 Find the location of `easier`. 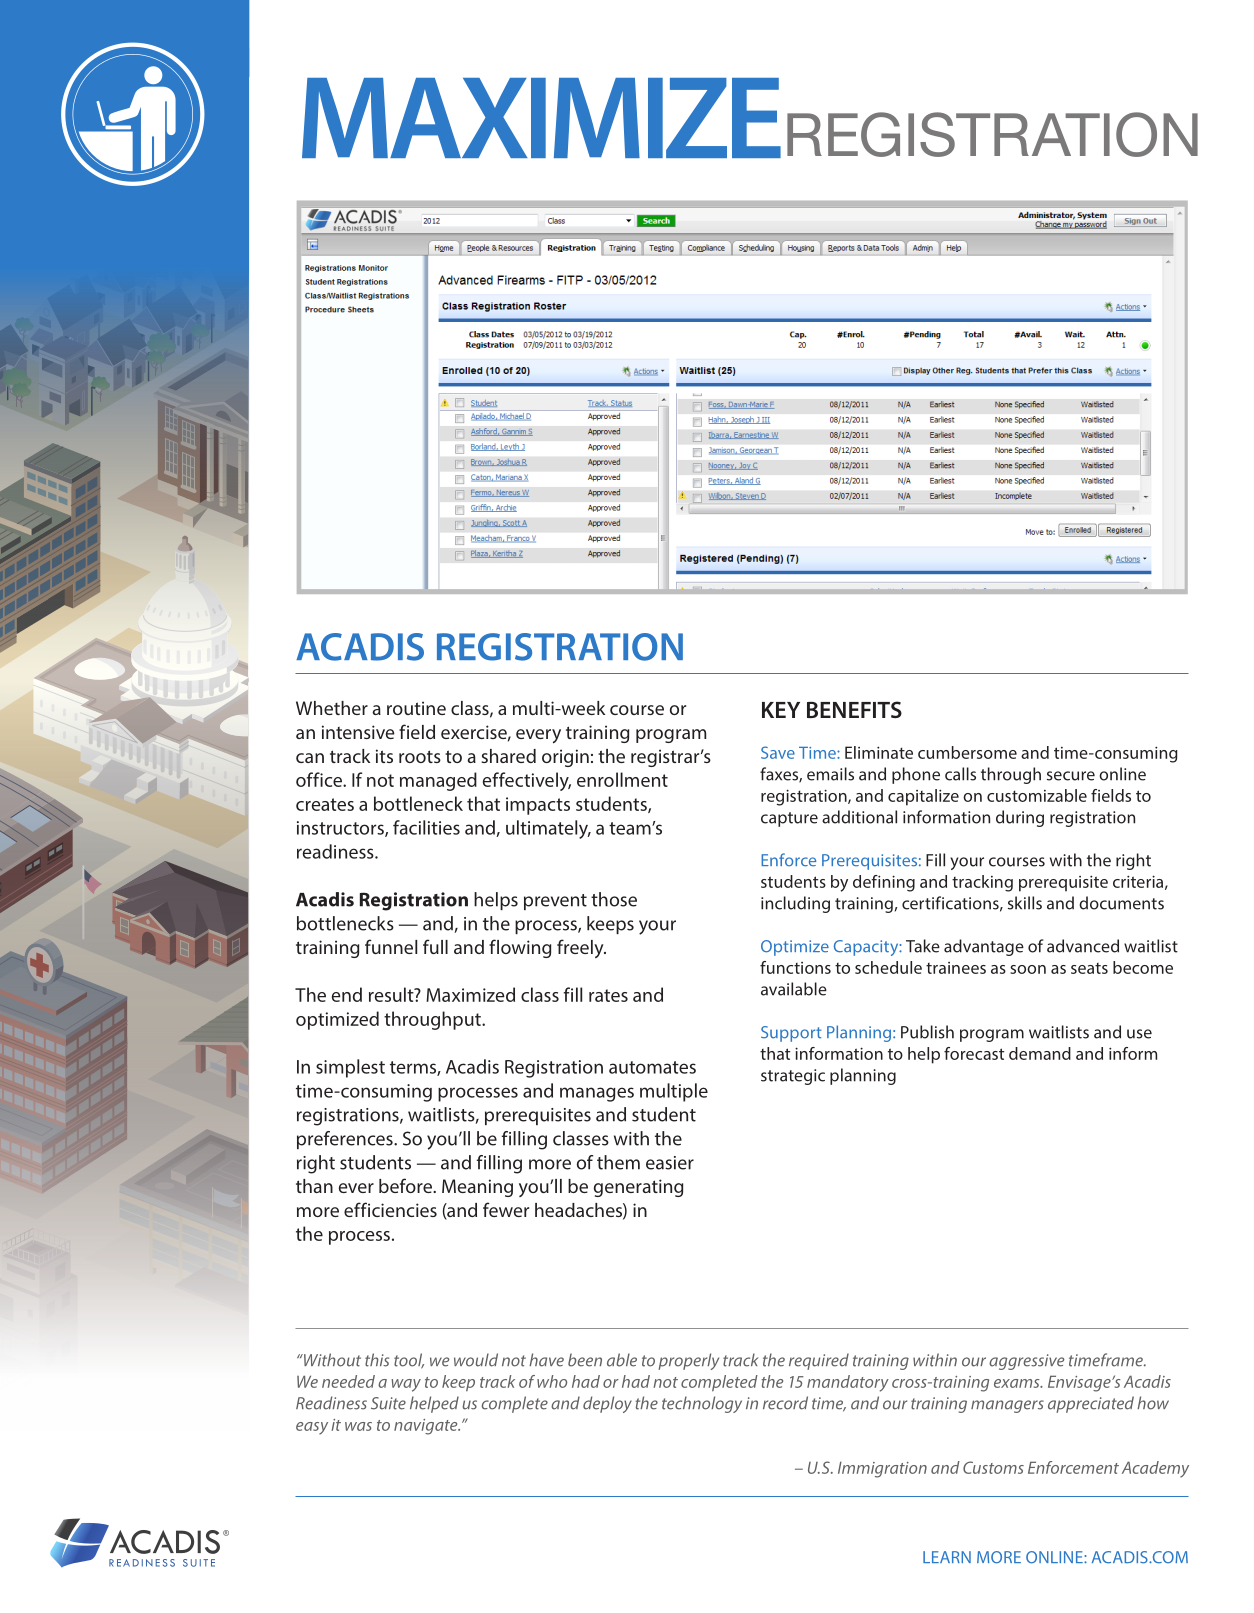

easier is located at coordinates (670, 1163).
